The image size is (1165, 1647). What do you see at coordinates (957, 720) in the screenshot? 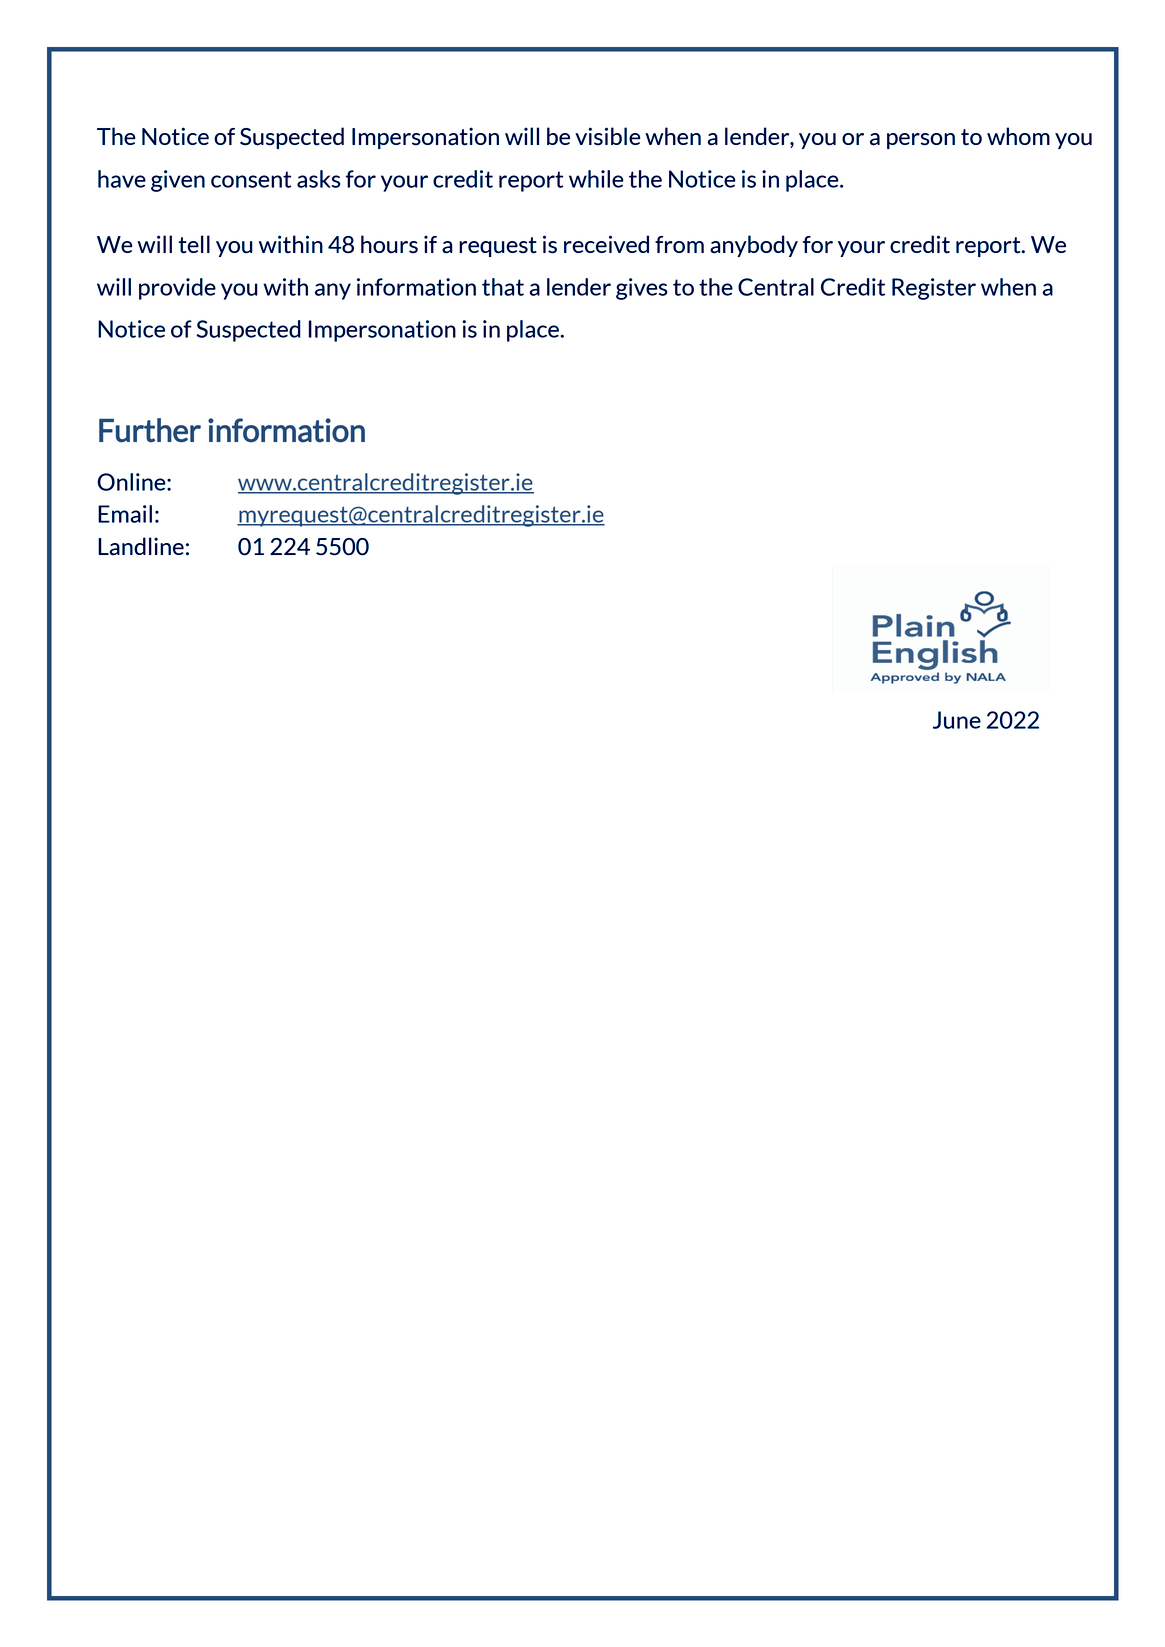
I see `June` at bounding box center [957, 720].
